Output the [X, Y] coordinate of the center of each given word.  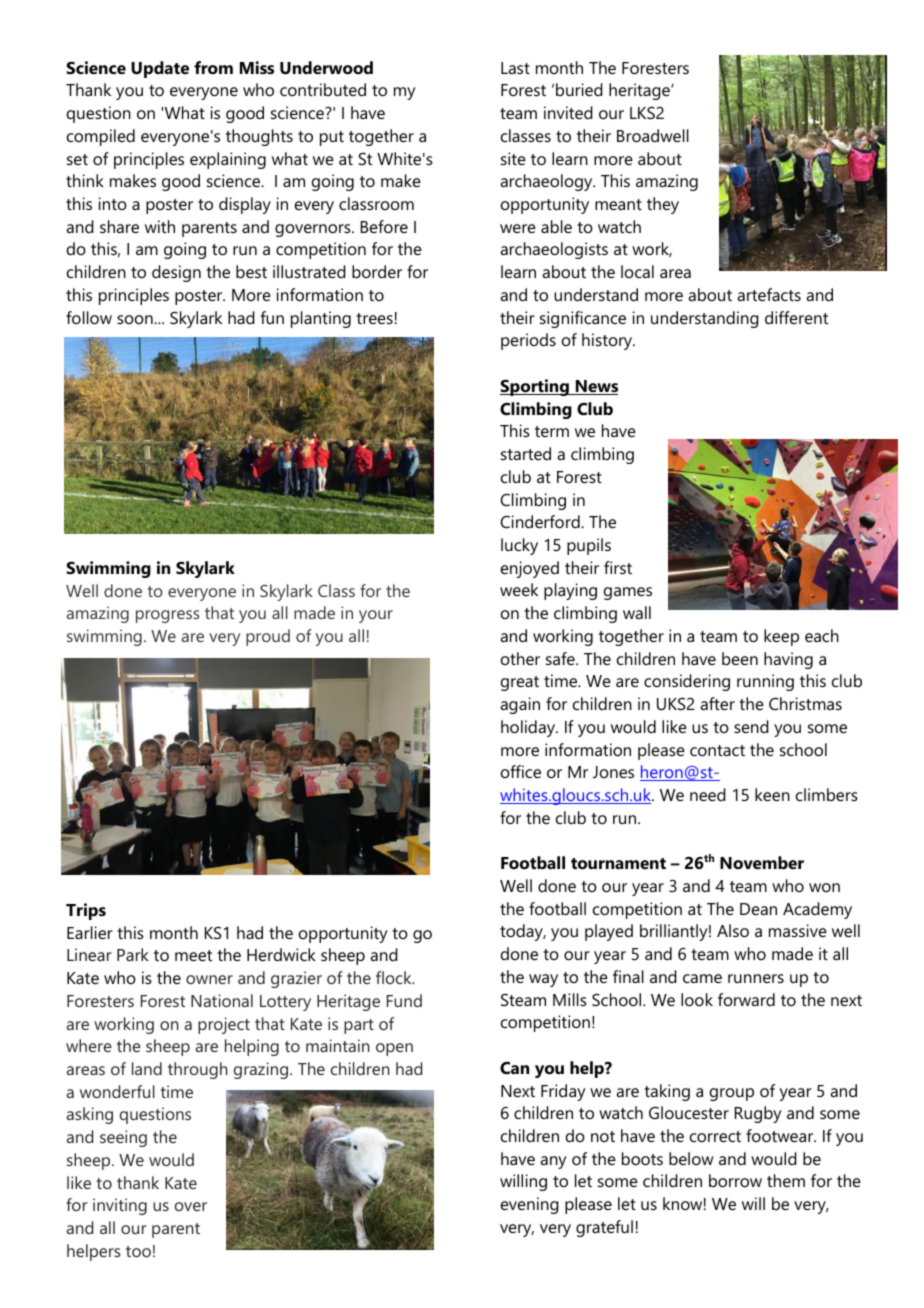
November [762, 862]
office [521, 771]
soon [136, 319]
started [526, 453]
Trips [86, 911]
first [618, 567]
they [663, 205]
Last [515, 68]
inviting [120, 1206]
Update [160, 69]
